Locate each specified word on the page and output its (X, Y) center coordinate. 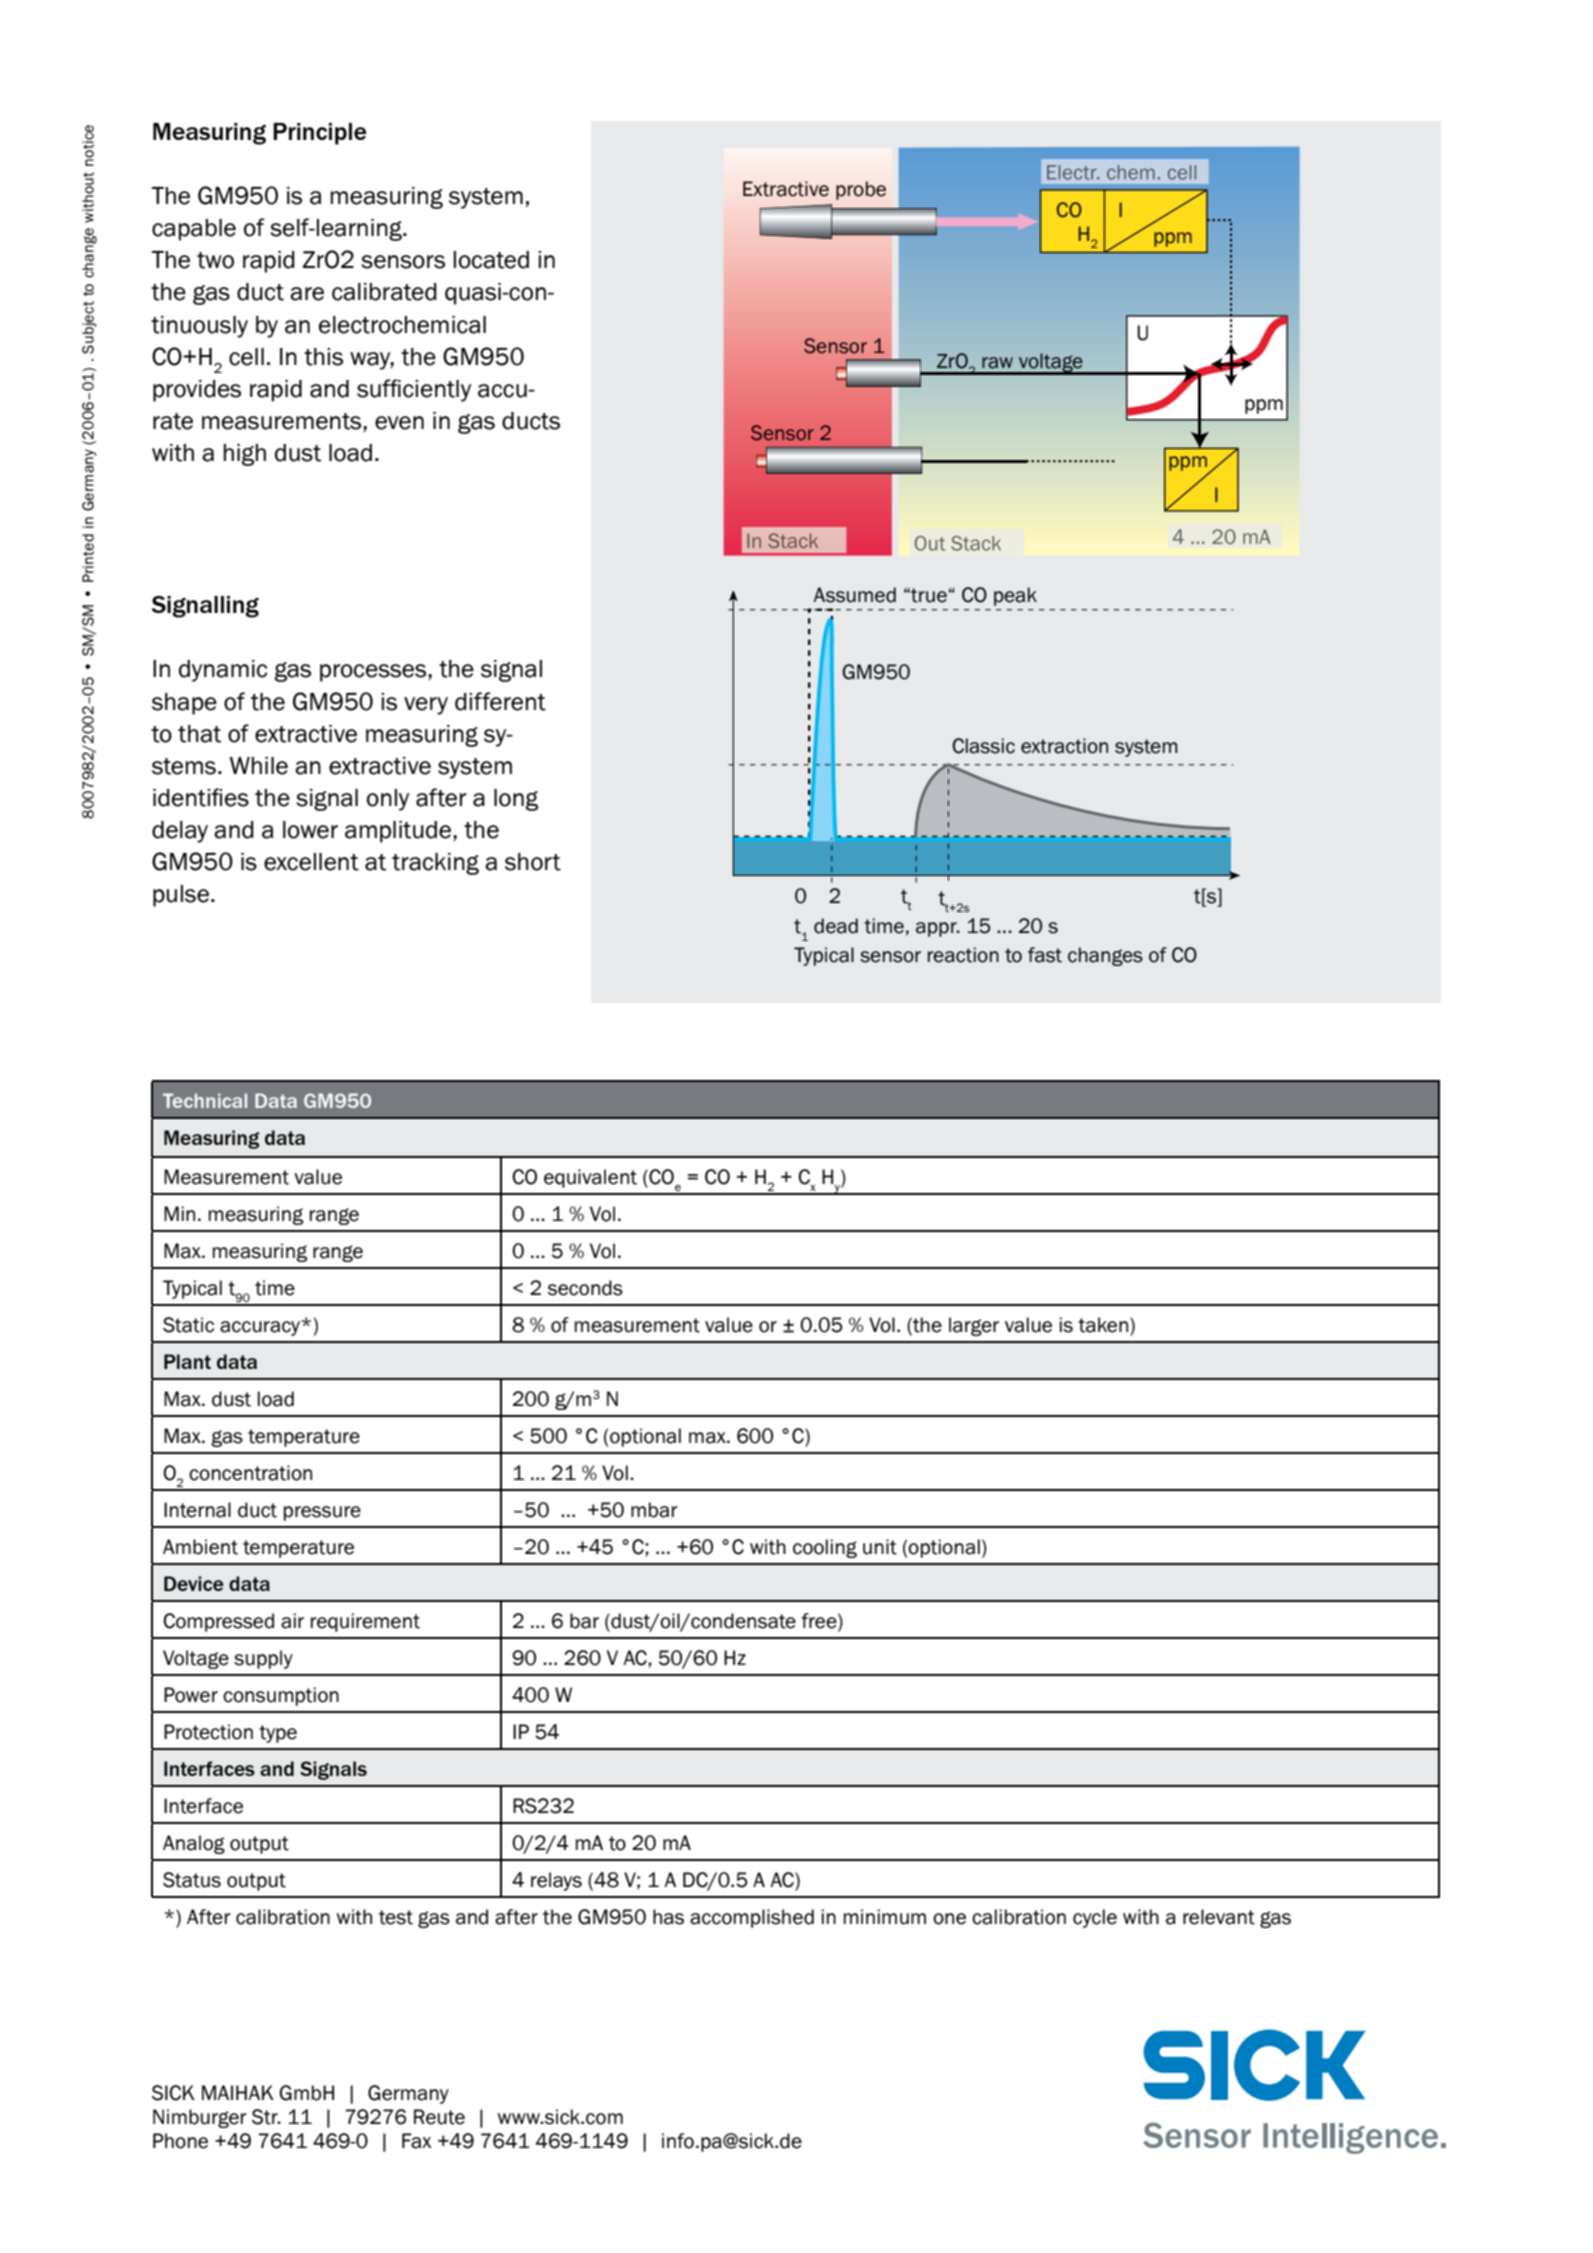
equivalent (590, 1178)
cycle (1095, 1918)
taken (1103, 1325)
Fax (416, 2141)
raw (997, 363)
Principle (320, 134)
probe (861, 190)
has (668, 1917)
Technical (205, 1100)
